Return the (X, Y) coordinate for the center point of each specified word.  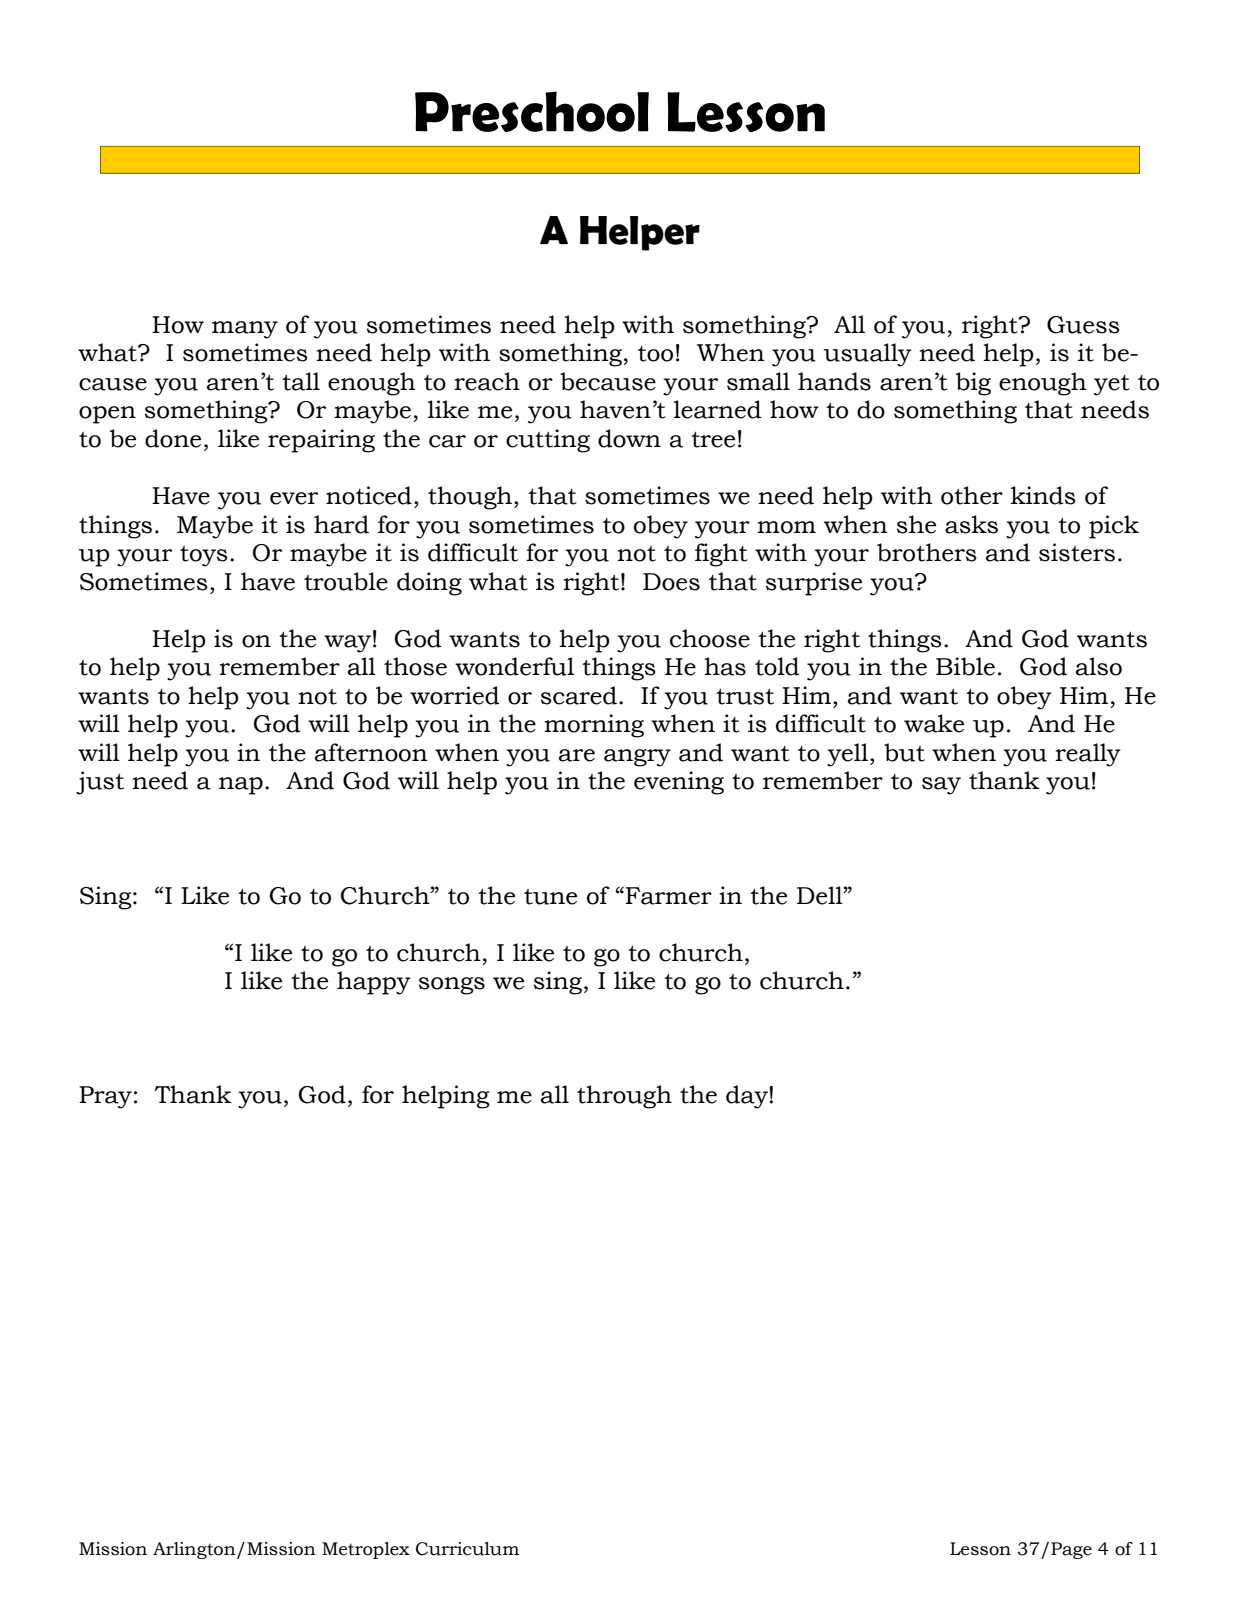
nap (241, 786)
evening (679, 783)
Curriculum (467, 1549)
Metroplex (366, 1550)
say (941, 786)
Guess (1083, 325)
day (748, 1097)
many (245, 330)
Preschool (532, 111)
